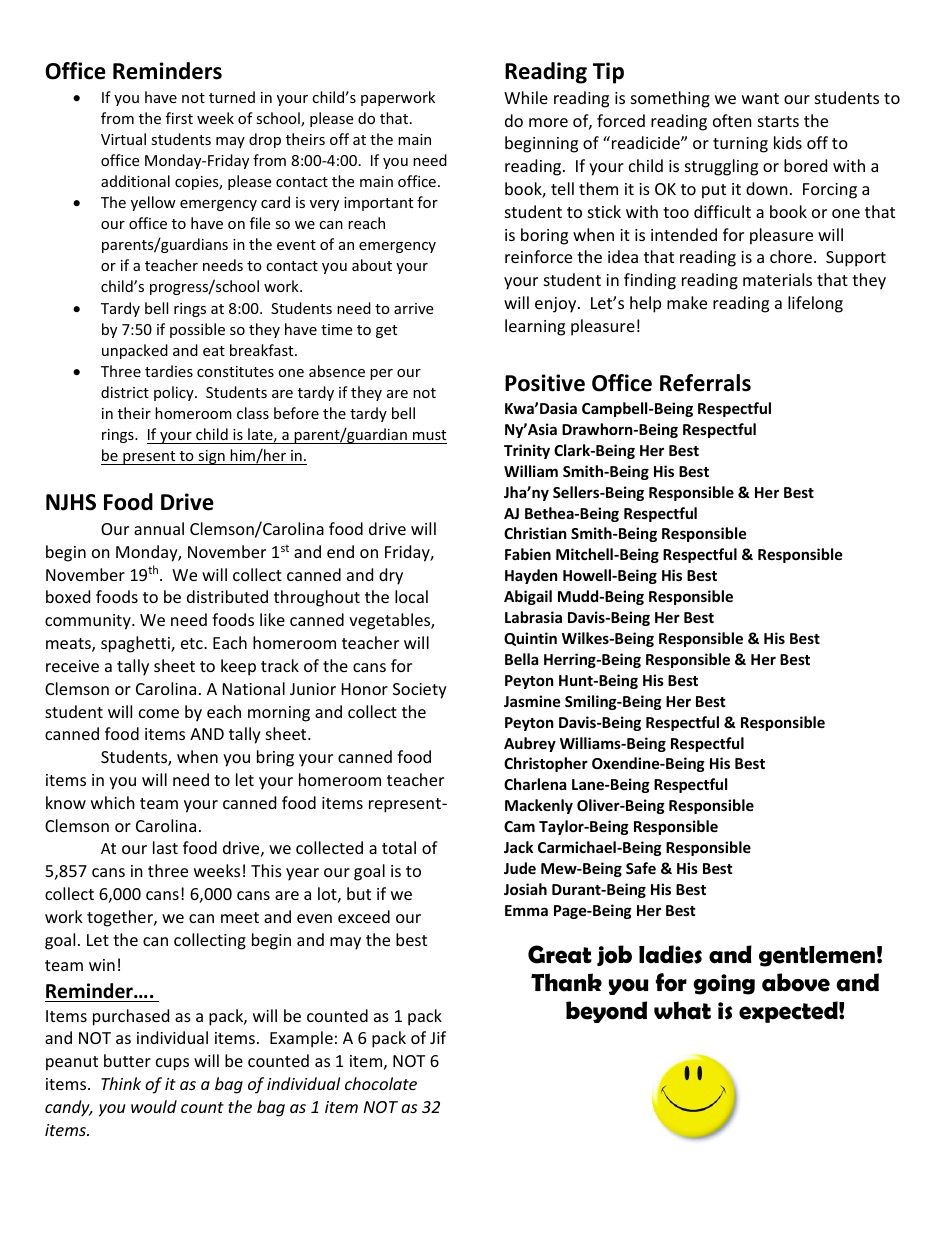  Describe the element at coordinates (641, 868) in the screenshot. I see `Safe` at that location.
